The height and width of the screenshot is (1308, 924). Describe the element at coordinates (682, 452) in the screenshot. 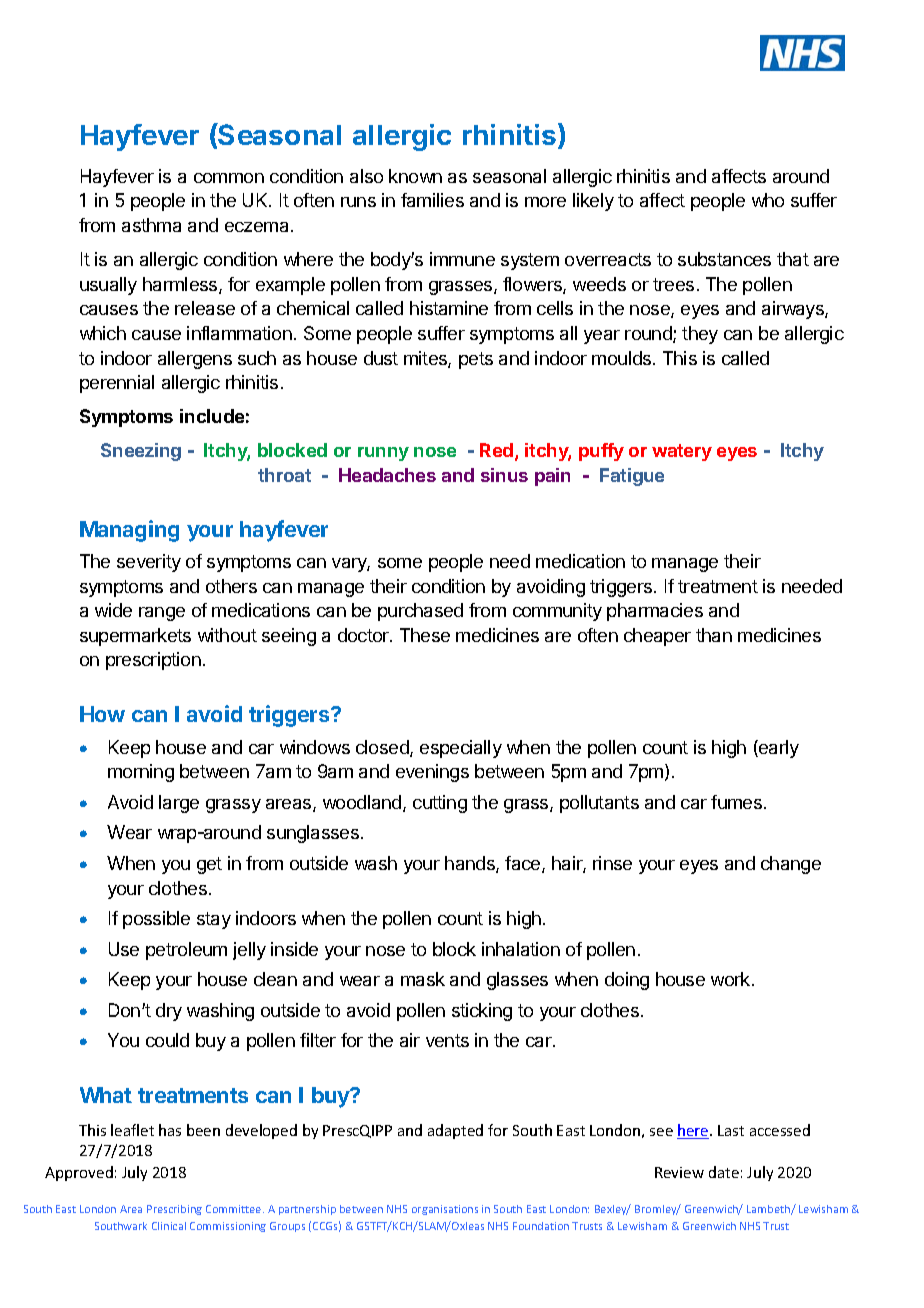

I see `watery` at that location.
